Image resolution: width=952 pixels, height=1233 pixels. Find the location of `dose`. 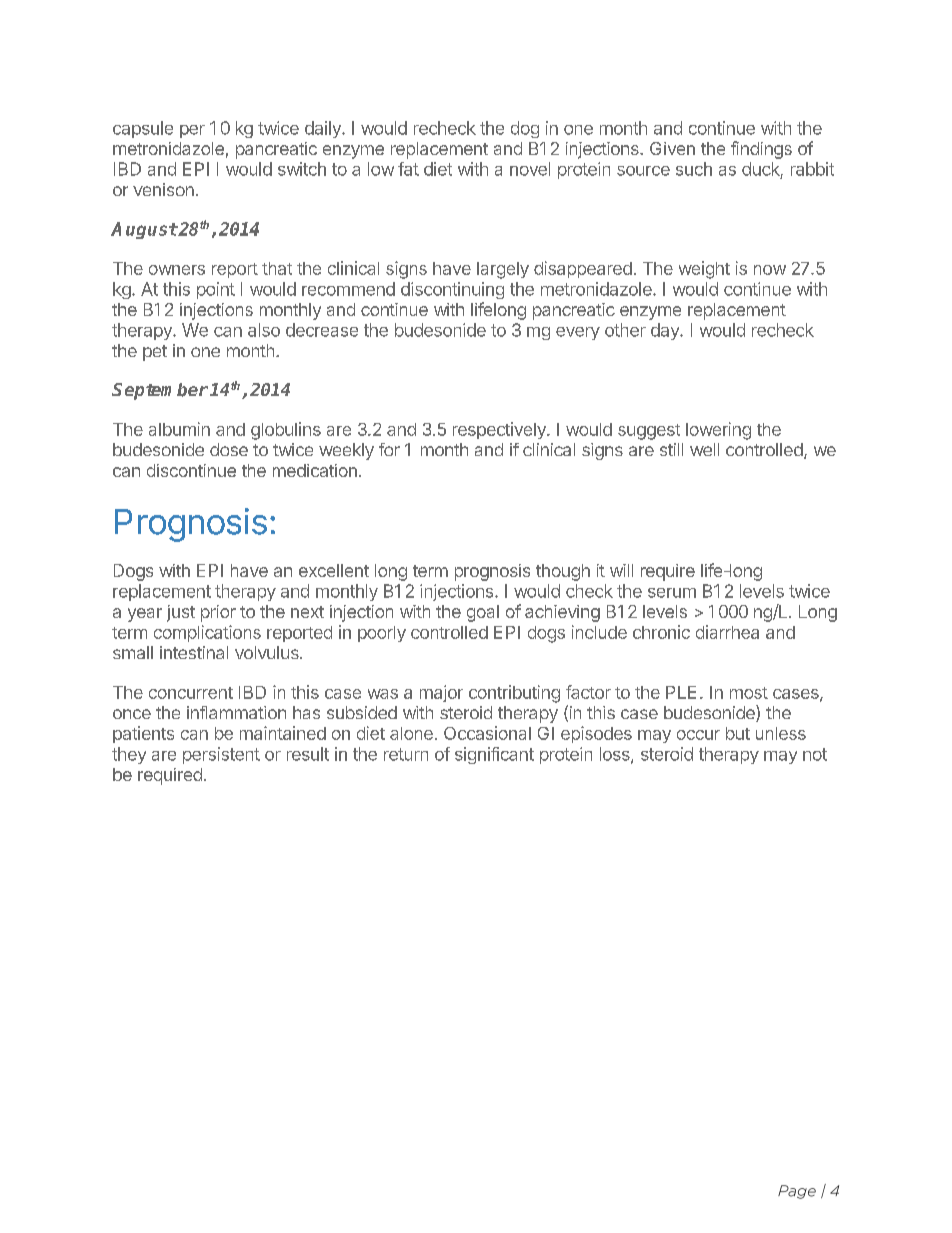

dose is located at coordinates (229, 449).
